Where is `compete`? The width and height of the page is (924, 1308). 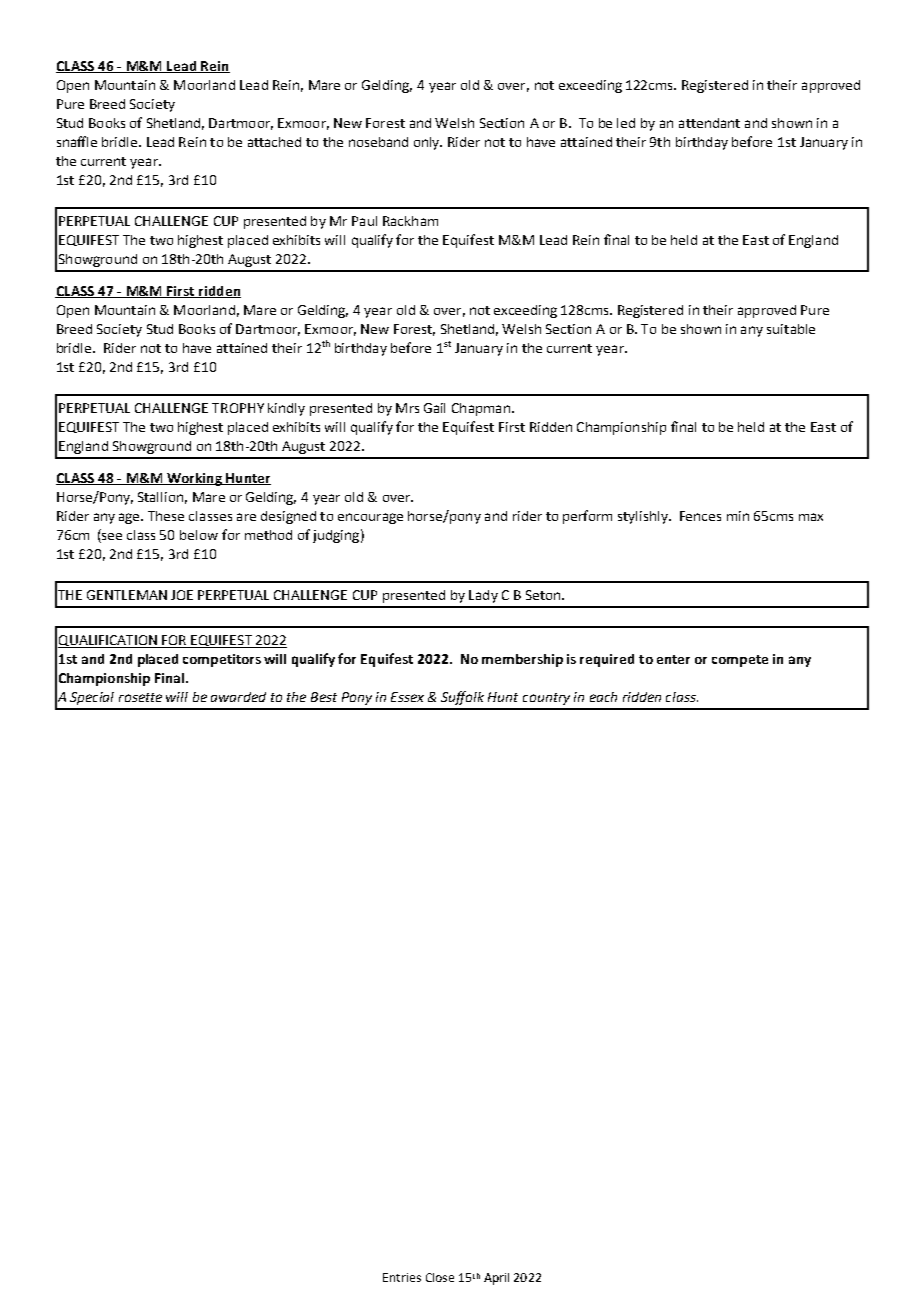
compete is located at coordinates (740, 661).
